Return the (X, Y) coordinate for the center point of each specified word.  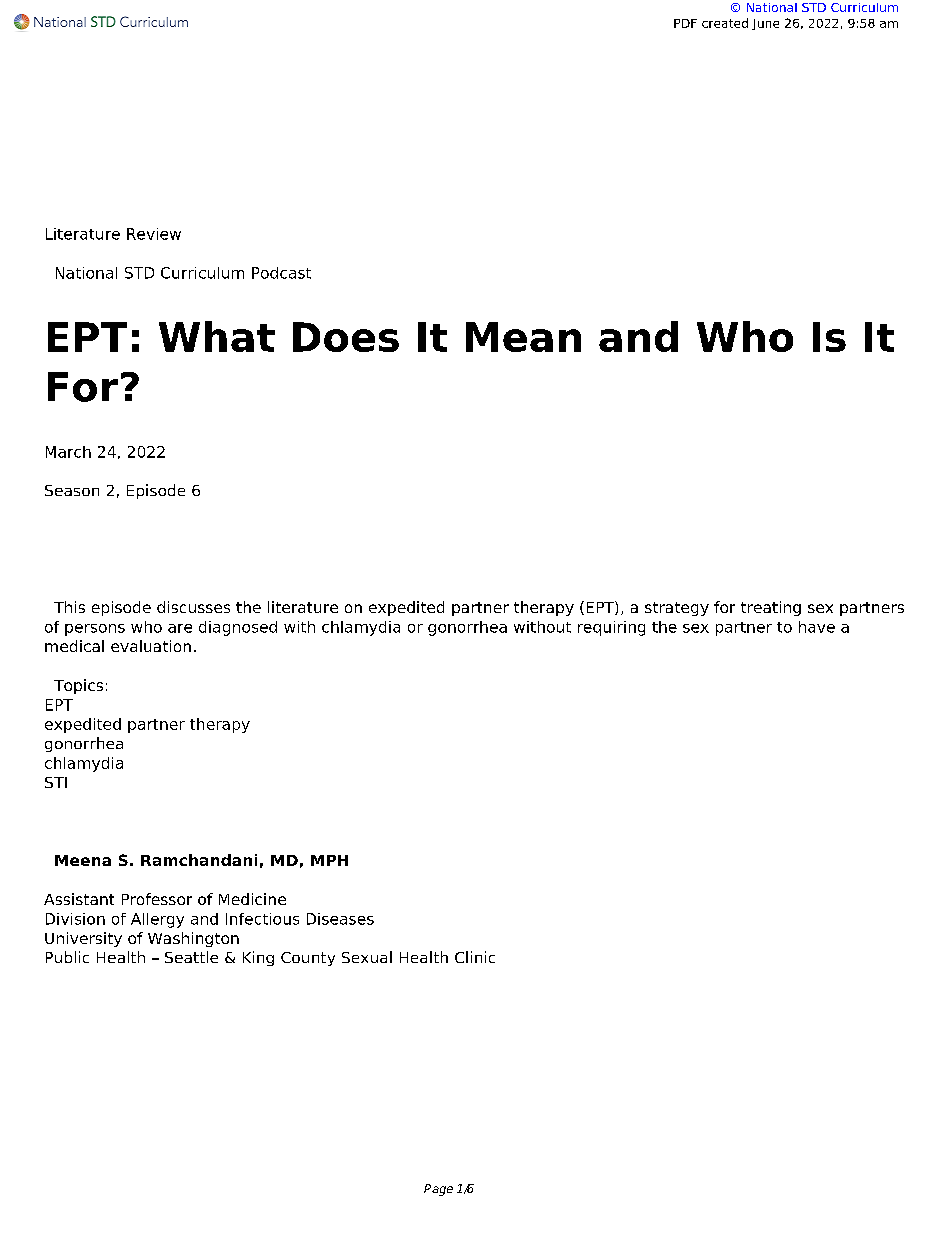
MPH (329, 860)
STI (56, 782)
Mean (523, 337)
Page (438, 1190)
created (725, 23)
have (817, 627)
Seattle (191, 957)
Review (154, 234)
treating (771, 608)
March (68, 452)
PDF (685, 23)
